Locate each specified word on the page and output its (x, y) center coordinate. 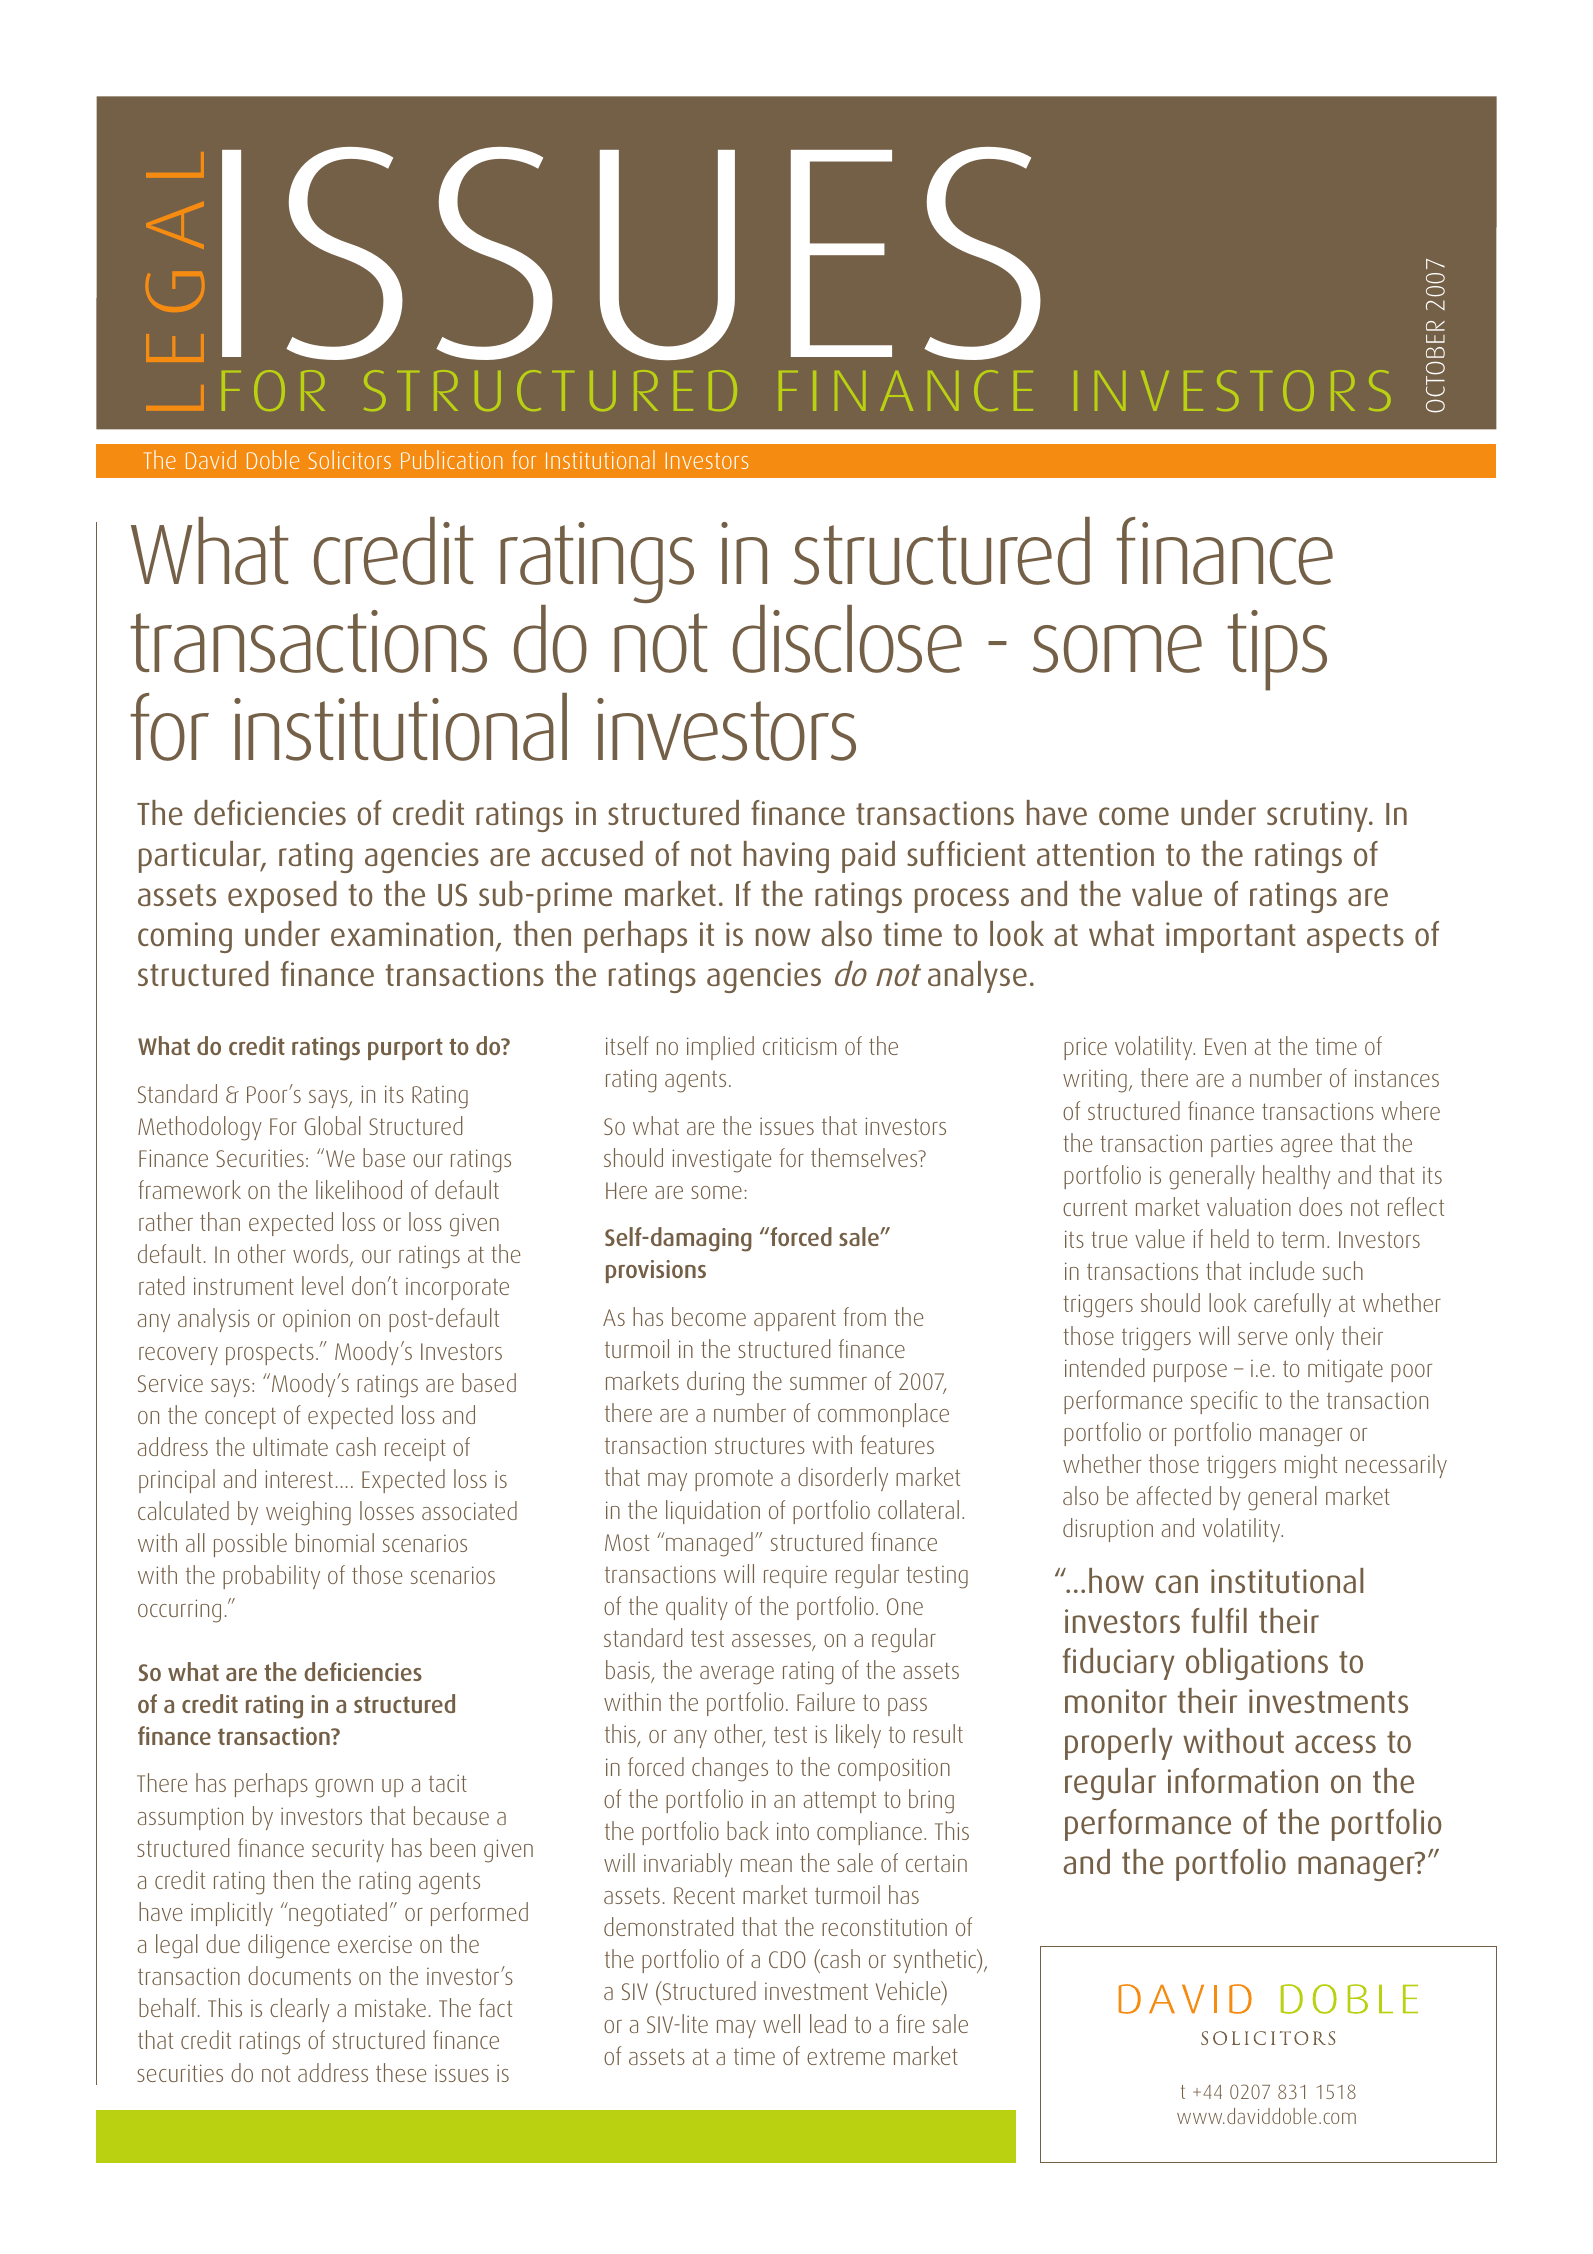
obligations (1257, 1664)
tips (1277, 650)
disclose (847, 639)
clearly (300, 2010)
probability (271, 1577)
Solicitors (350, 459)
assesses (772, 1642)
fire (910, 2023)
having (786, 857)
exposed (282, 897)
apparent (795, 1320)
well (781, 2023)
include (1282, 1270)
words (322, 1255)
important (1231, 937)
